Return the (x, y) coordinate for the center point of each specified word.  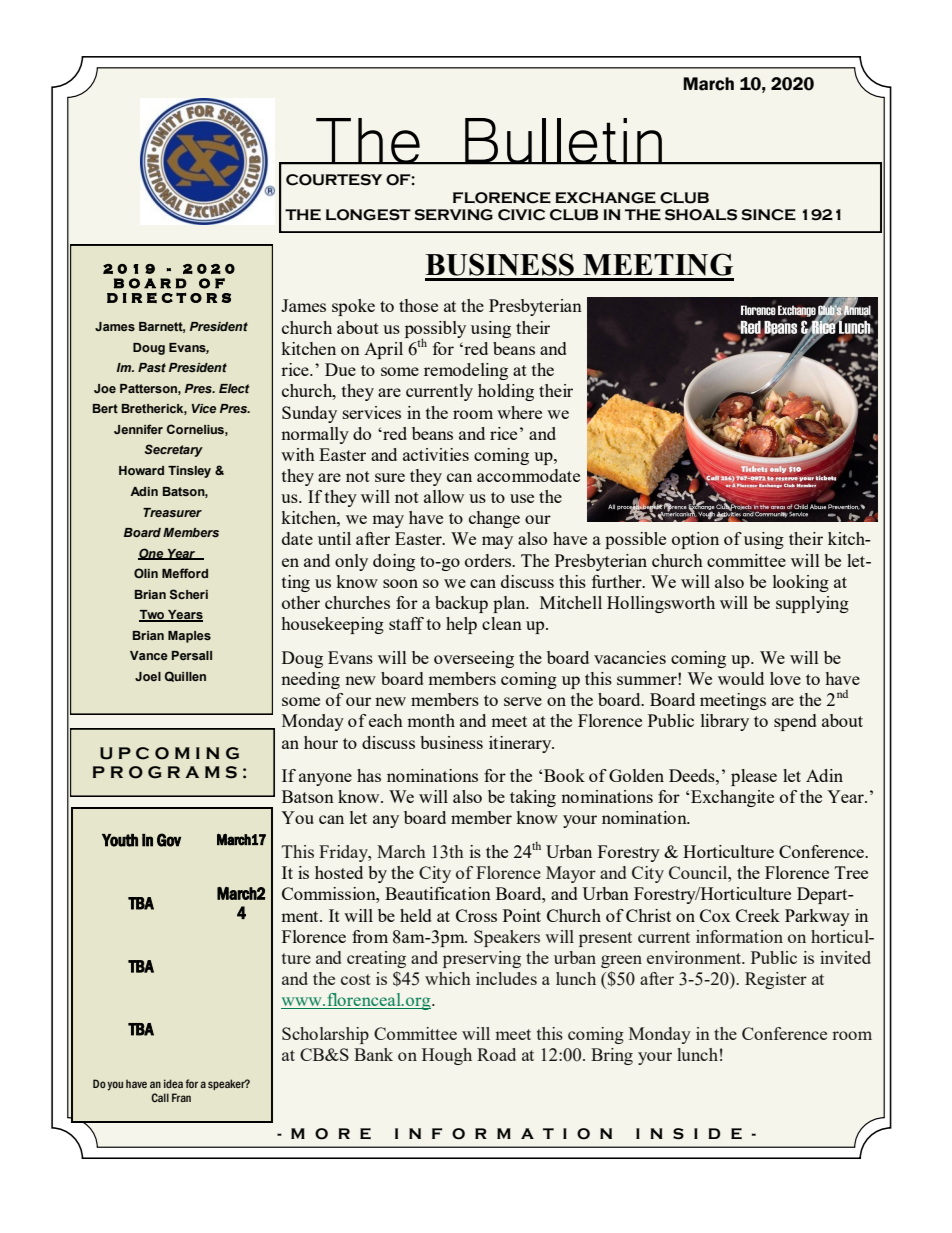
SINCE (768, 215)
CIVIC (521, 215)
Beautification (438, 893)
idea (173, 1083)
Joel (148, 676)
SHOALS (701, 215)
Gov (169, 840)
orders (489, 560)
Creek (758, 915)
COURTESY (334, 180)
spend (795, 722)
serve (523, 701)
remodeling (466, 371)
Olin (146, 573)
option (695, 540)
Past (152, 367)
